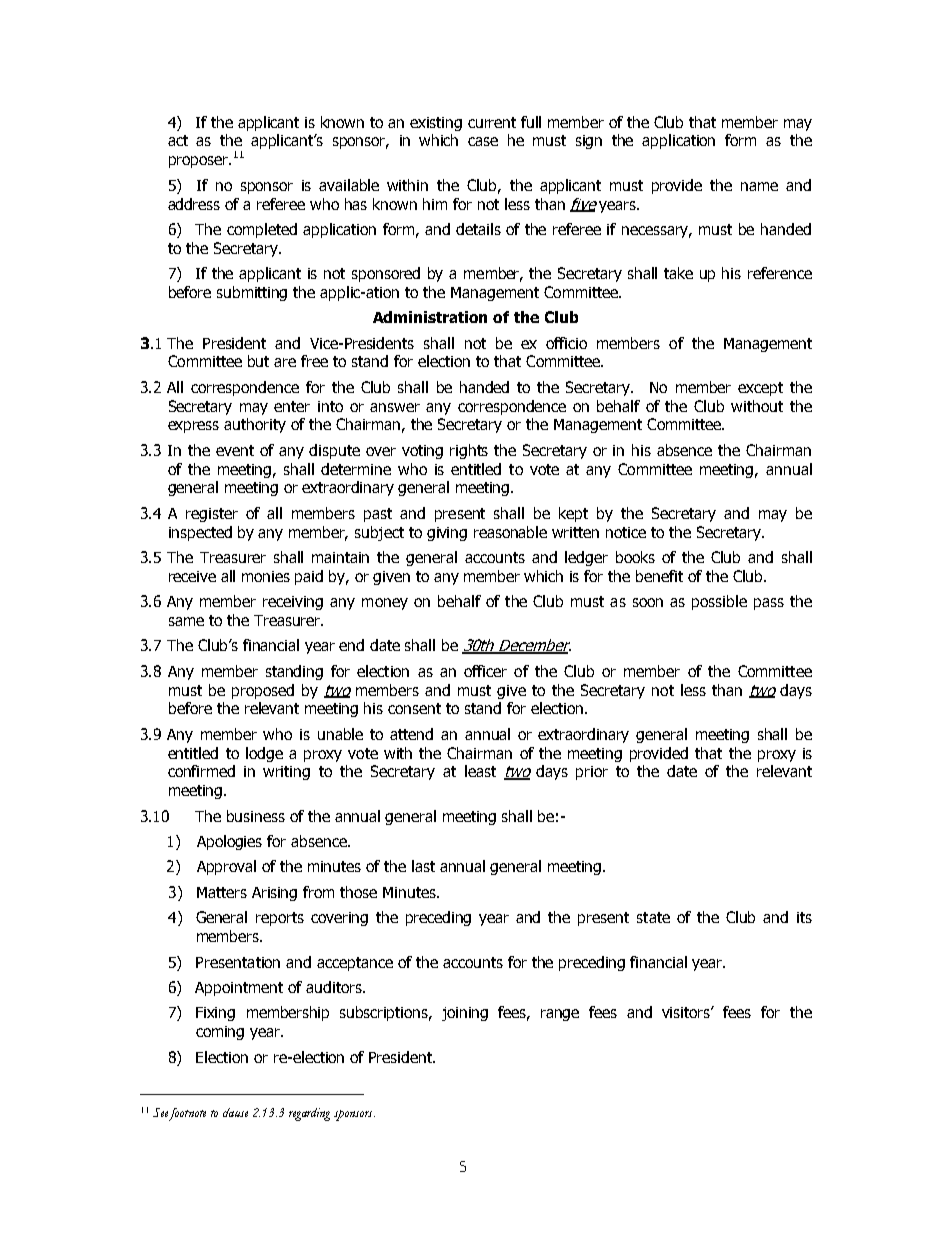  What do you see at coordinates (653, 917) in the document?
I see `state` at bounding box center [653, 917].
